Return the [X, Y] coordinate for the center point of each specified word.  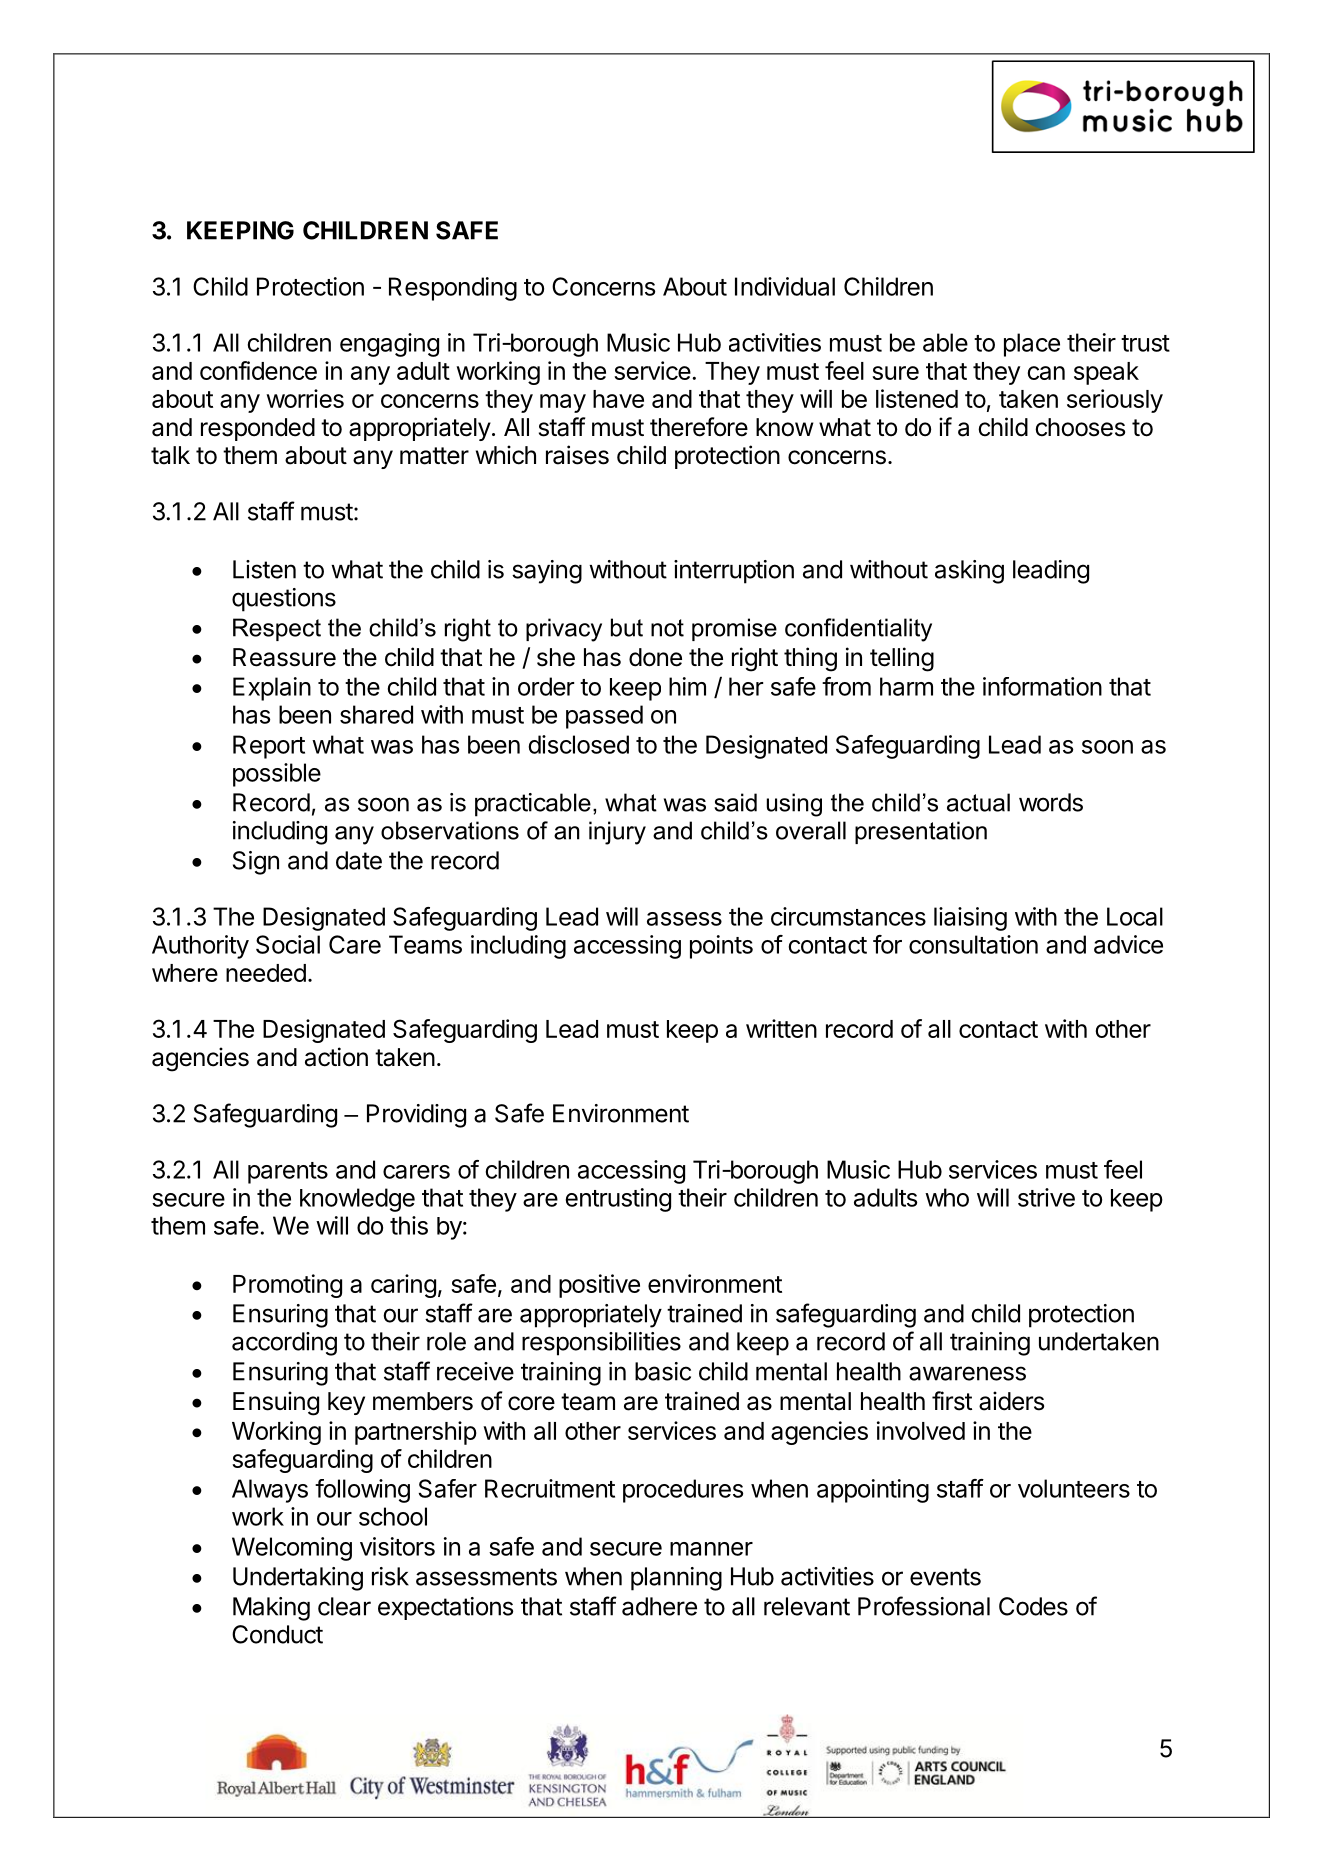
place [1032, 345]
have [618, 399]
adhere [659, 1606]
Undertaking [298, 1579]
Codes [1033, 1606]
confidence [258, 370]
